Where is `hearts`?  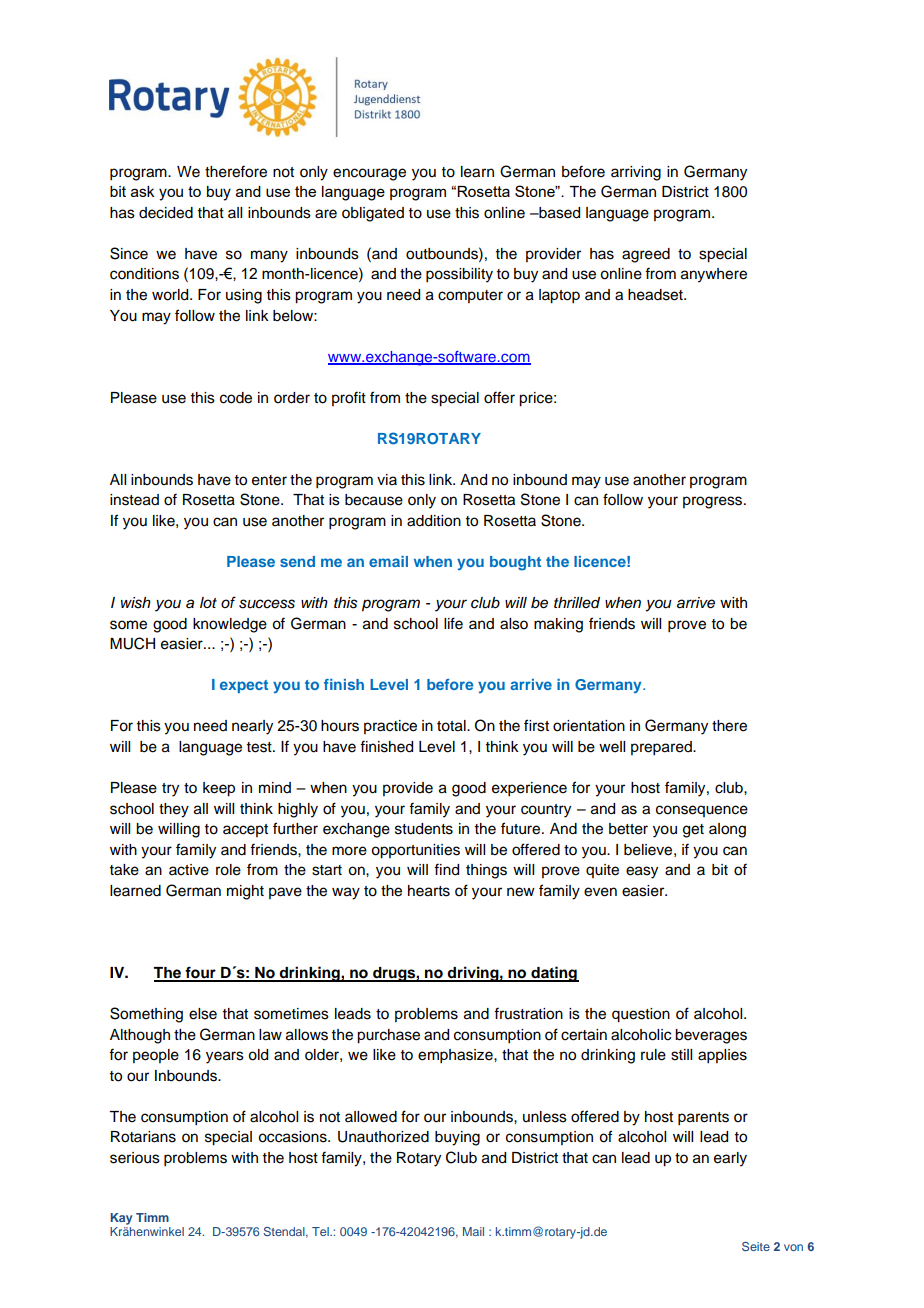 hearts is located at coordinates (429, 891).
